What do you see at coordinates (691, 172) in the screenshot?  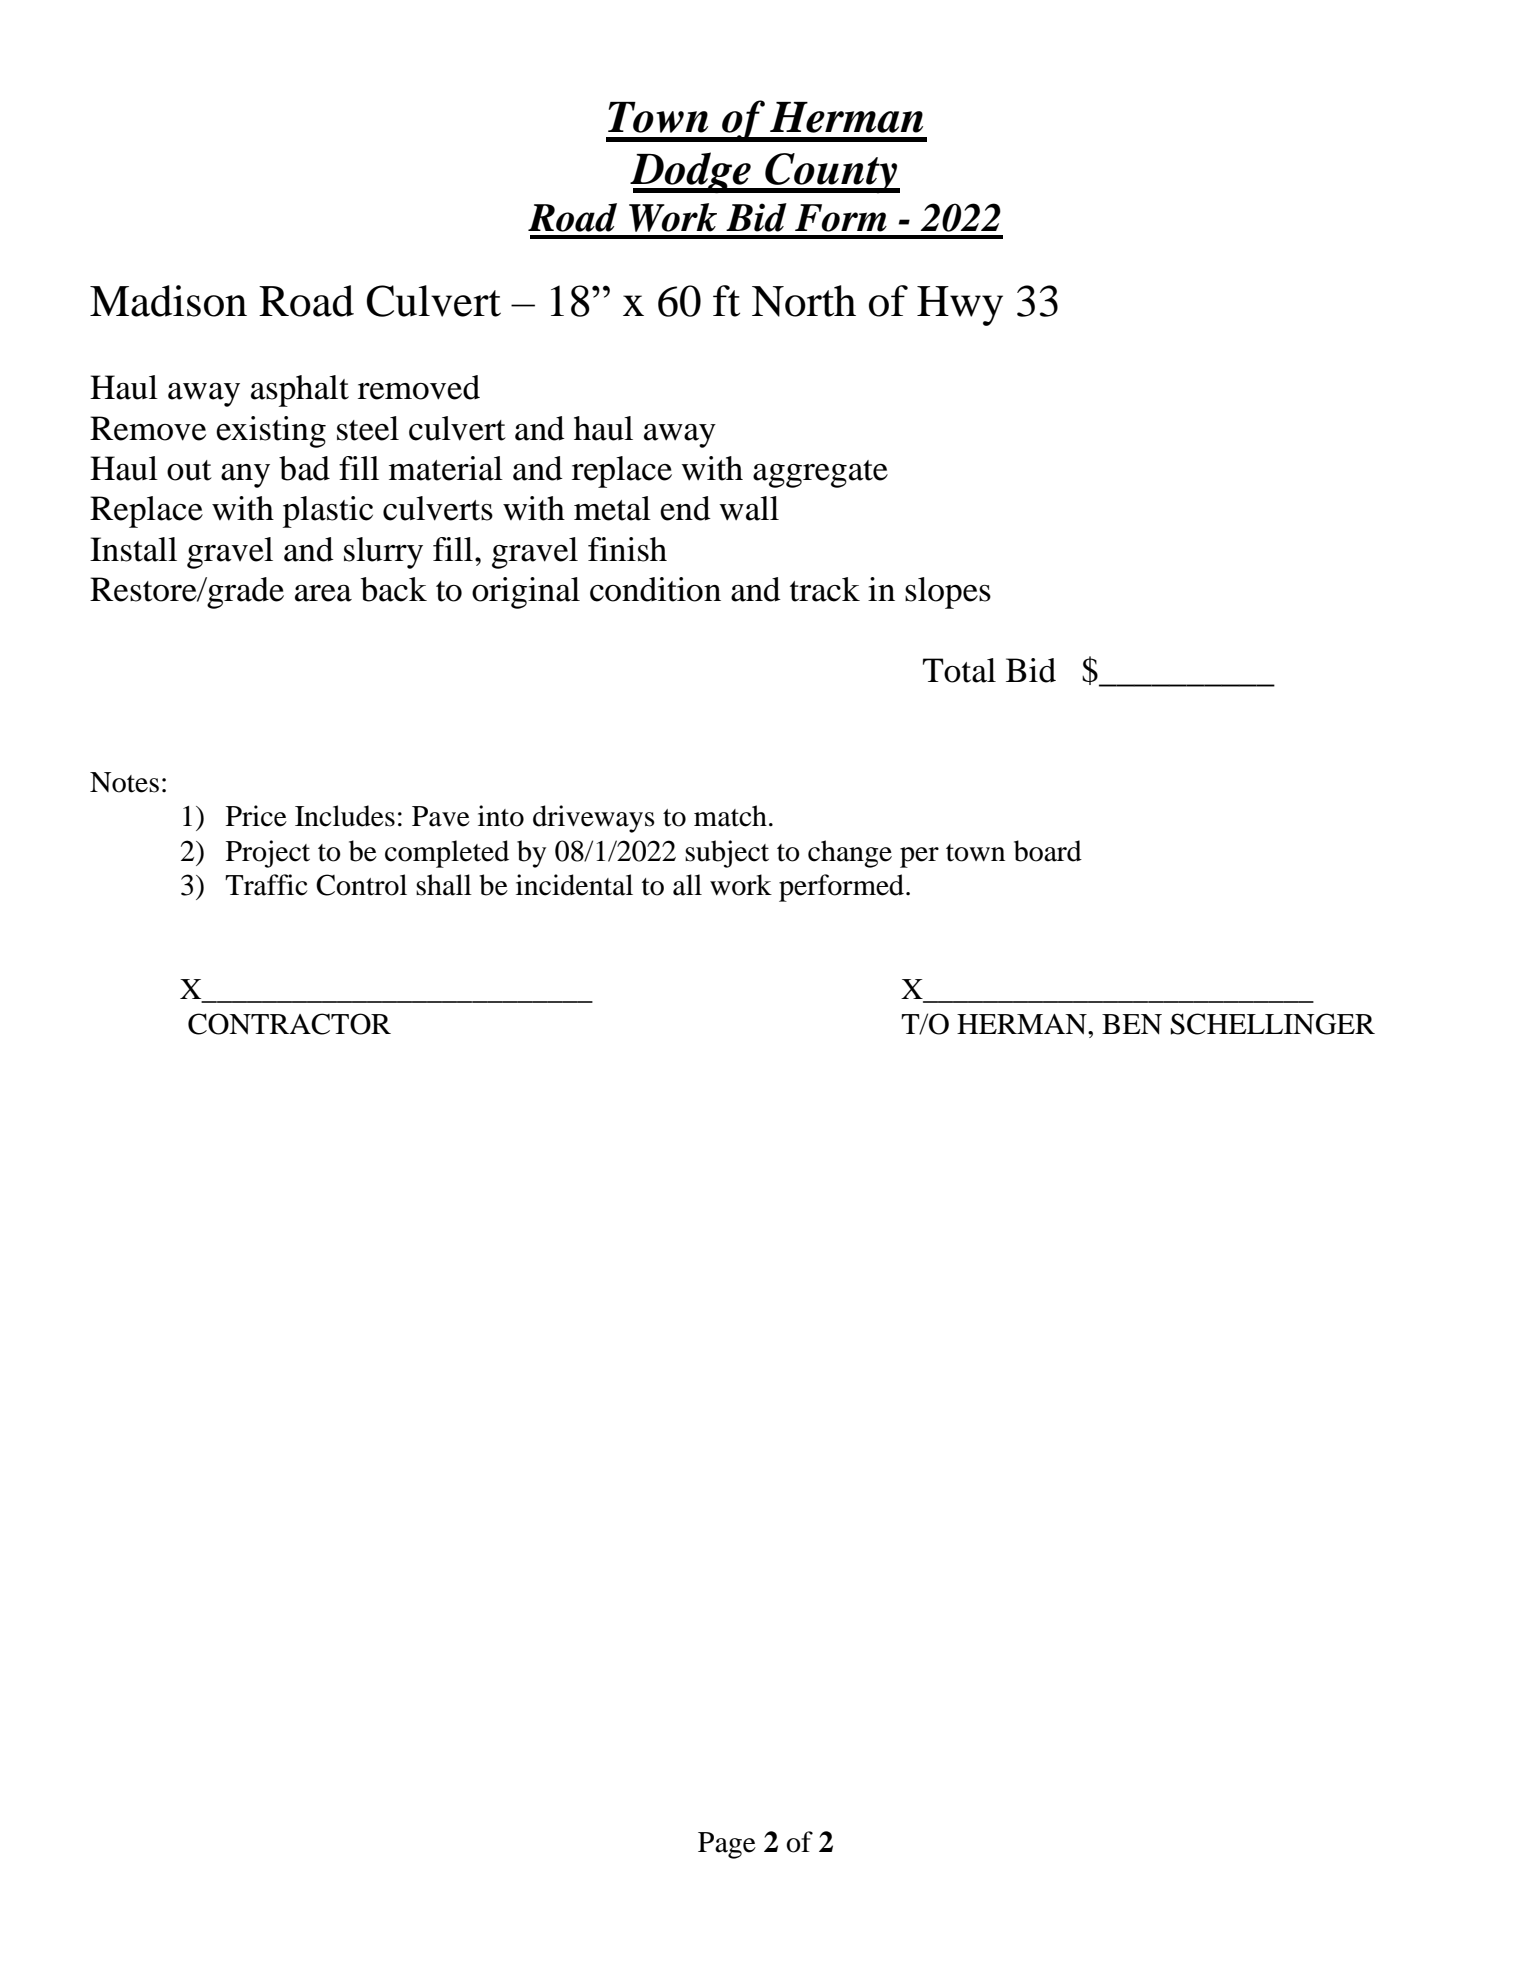 I see `Dodge` at bounding box center [691, 172].
